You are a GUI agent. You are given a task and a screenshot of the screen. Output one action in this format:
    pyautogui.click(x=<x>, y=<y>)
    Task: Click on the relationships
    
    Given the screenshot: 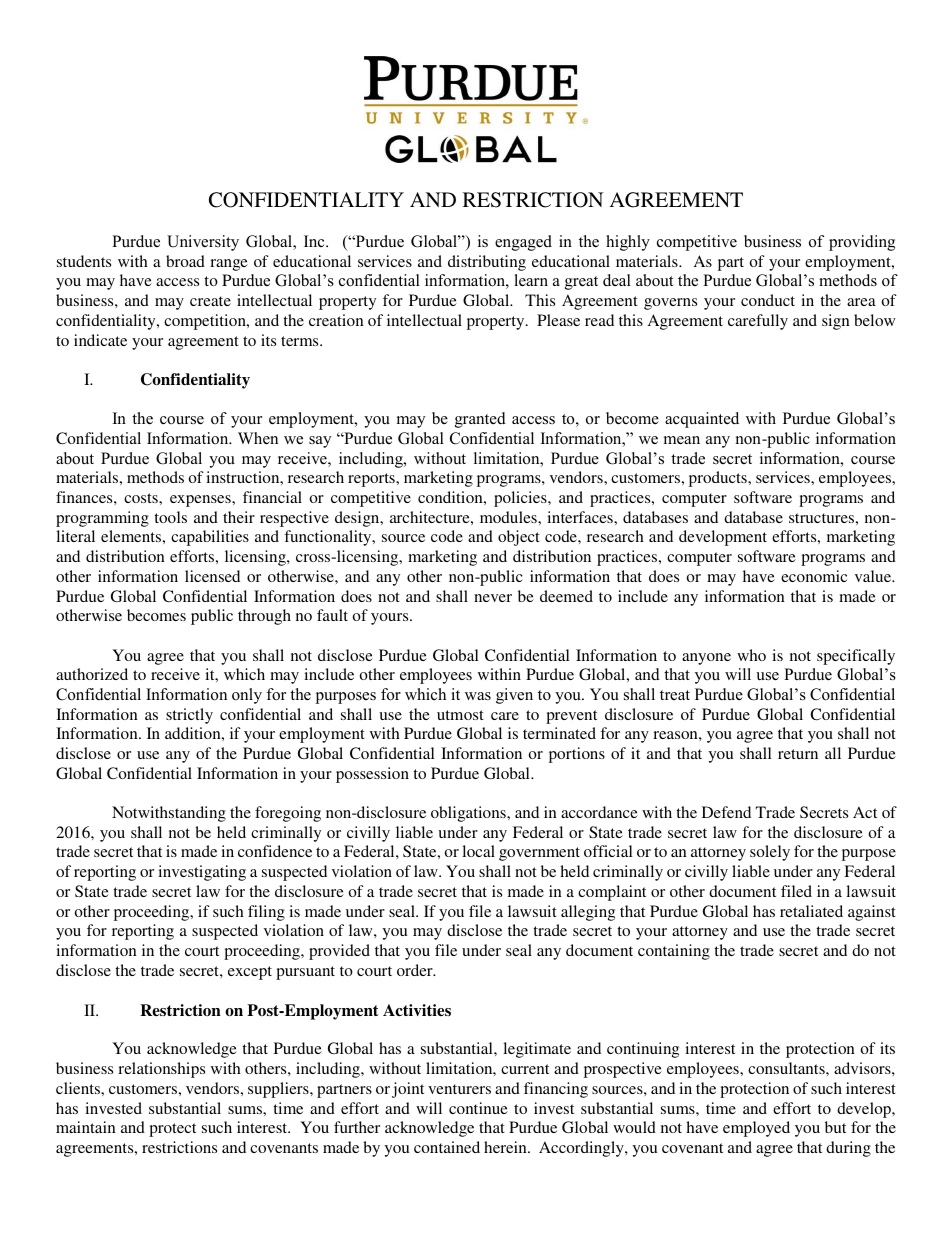 What is the action you would take?
    pyautogui.click(x=161, y=1070)
